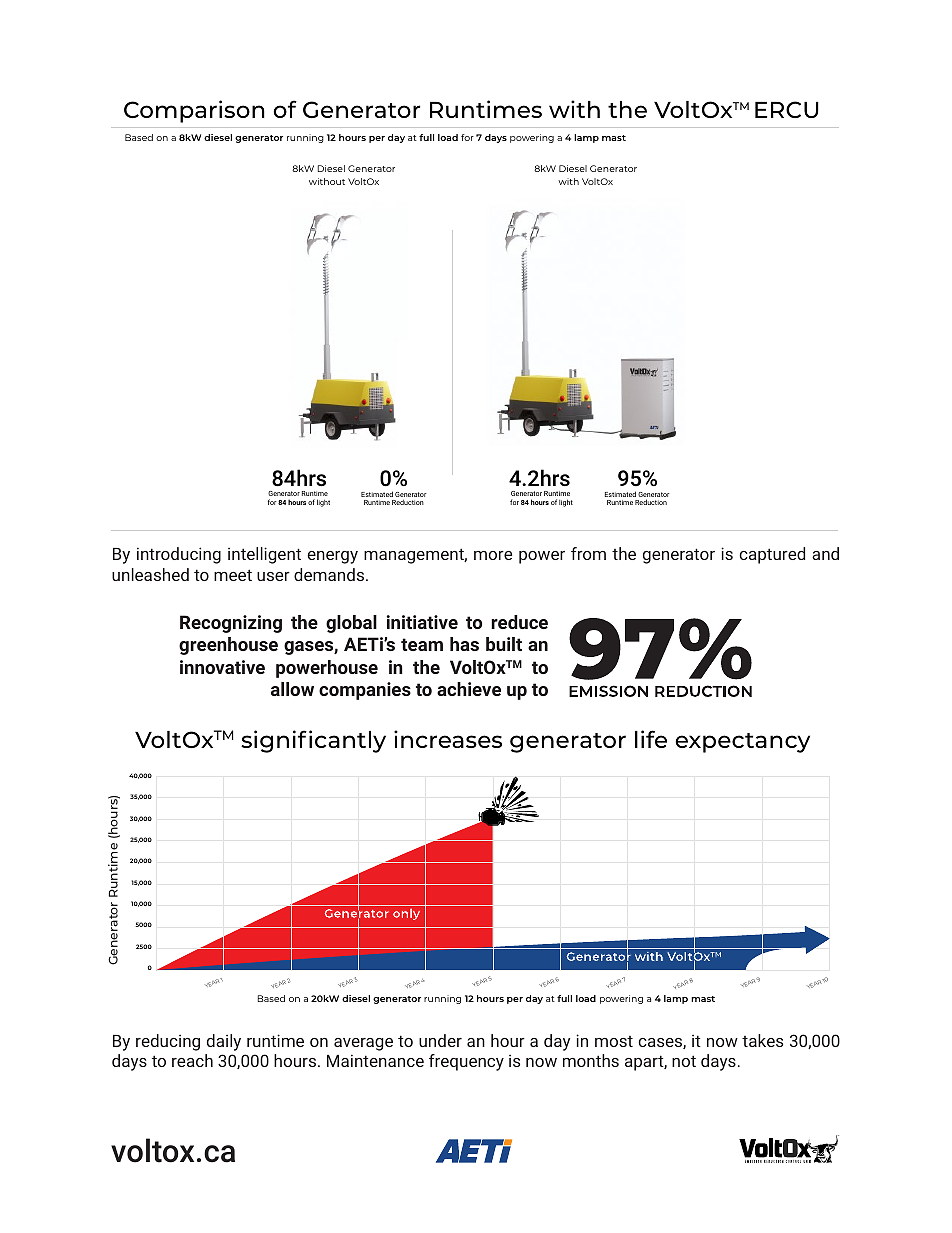 Image resolution: width=952 pixels, height=1233 pixels. Describe the element at coordinates (772, 555) in the screenshot. I see `captured` at that location.
